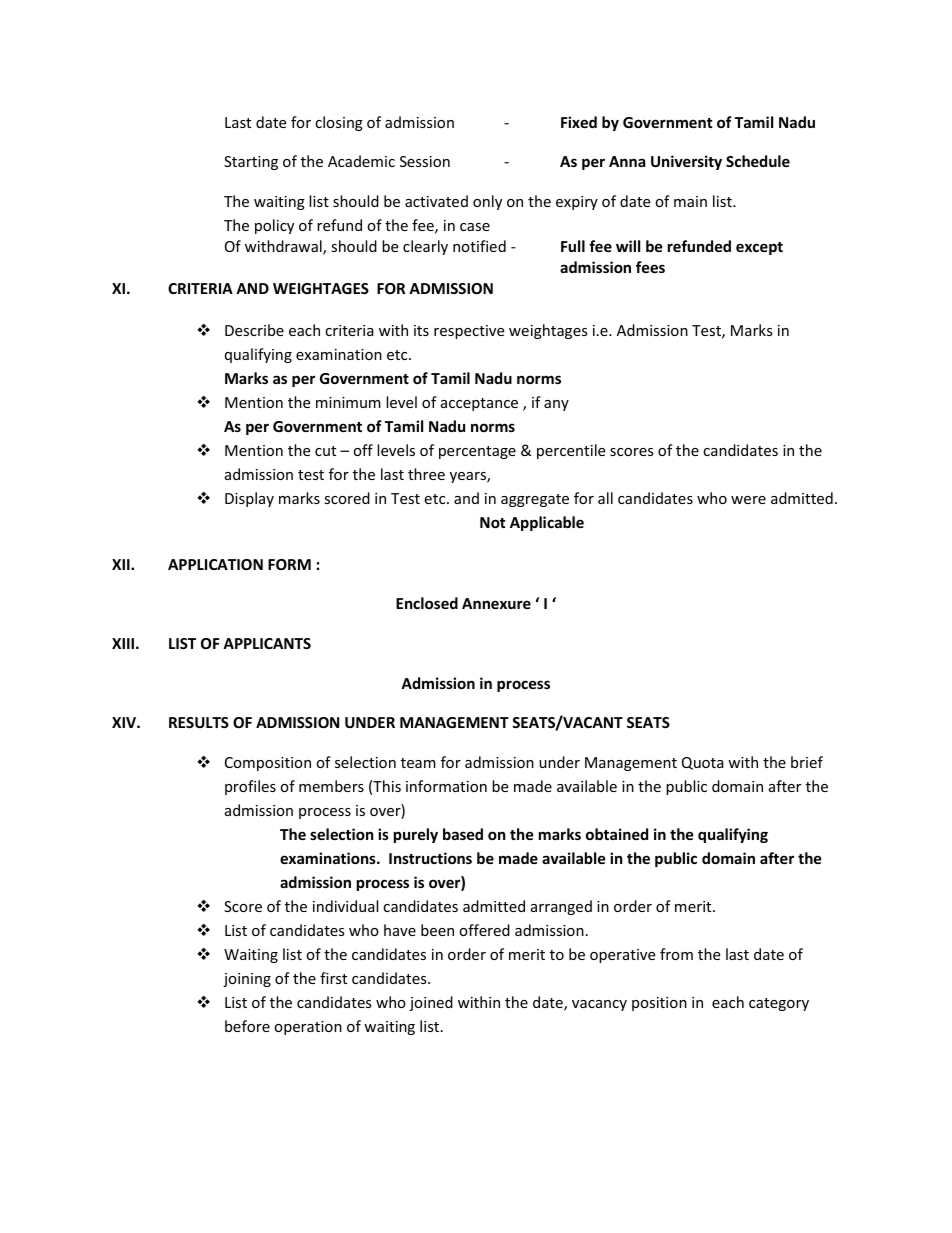  What do you see at coordinates (251, 163) in the screenshot?
I see `Starting` at bounding box center [251, 163].
